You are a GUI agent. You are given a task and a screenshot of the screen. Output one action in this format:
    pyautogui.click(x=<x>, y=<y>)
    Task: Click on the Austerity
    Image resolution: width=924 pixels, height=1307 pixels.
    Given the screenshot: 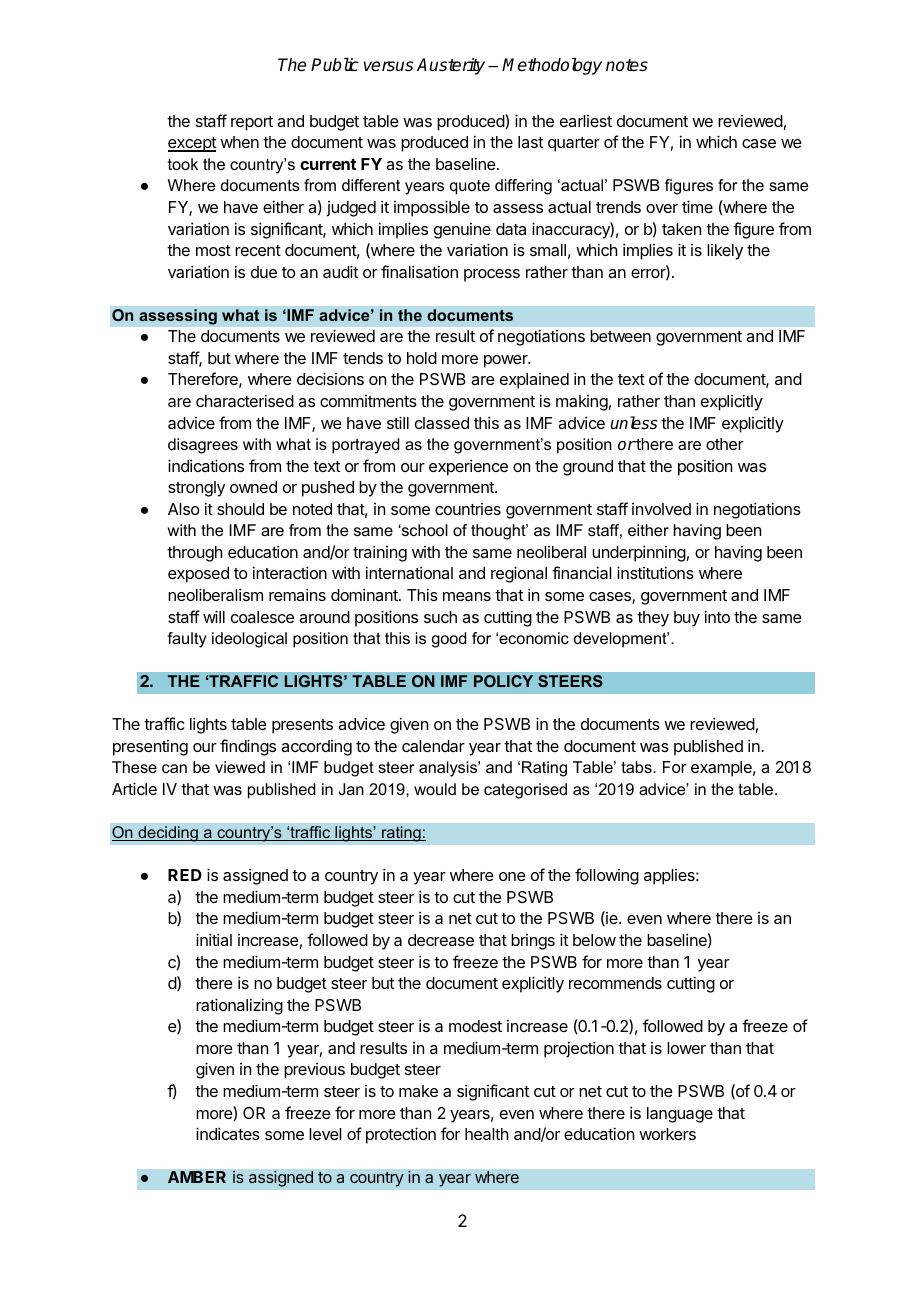 What is the action you would take?
    pyautogui.click(x=451, y=66)
